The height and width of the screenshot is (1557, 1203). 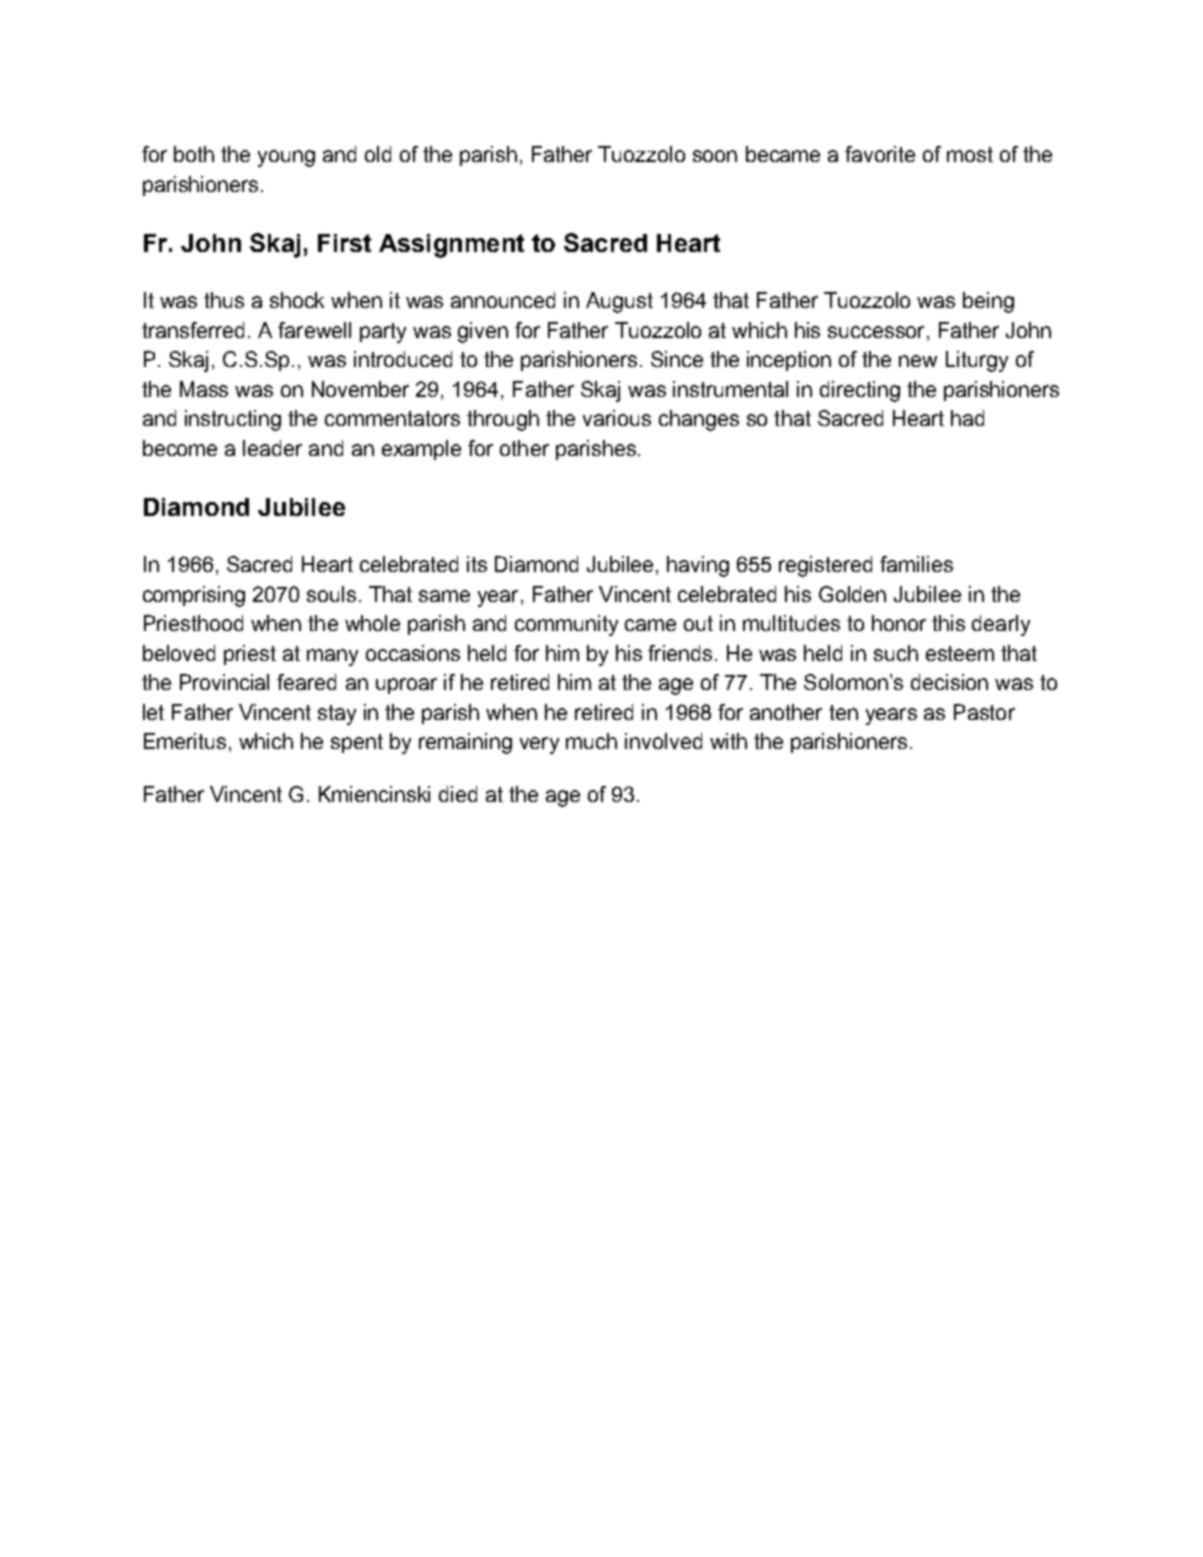 What do you see at coordinates (204, 389) in the screenshot?
I see `Mass` at bounding box center [204, 389].
